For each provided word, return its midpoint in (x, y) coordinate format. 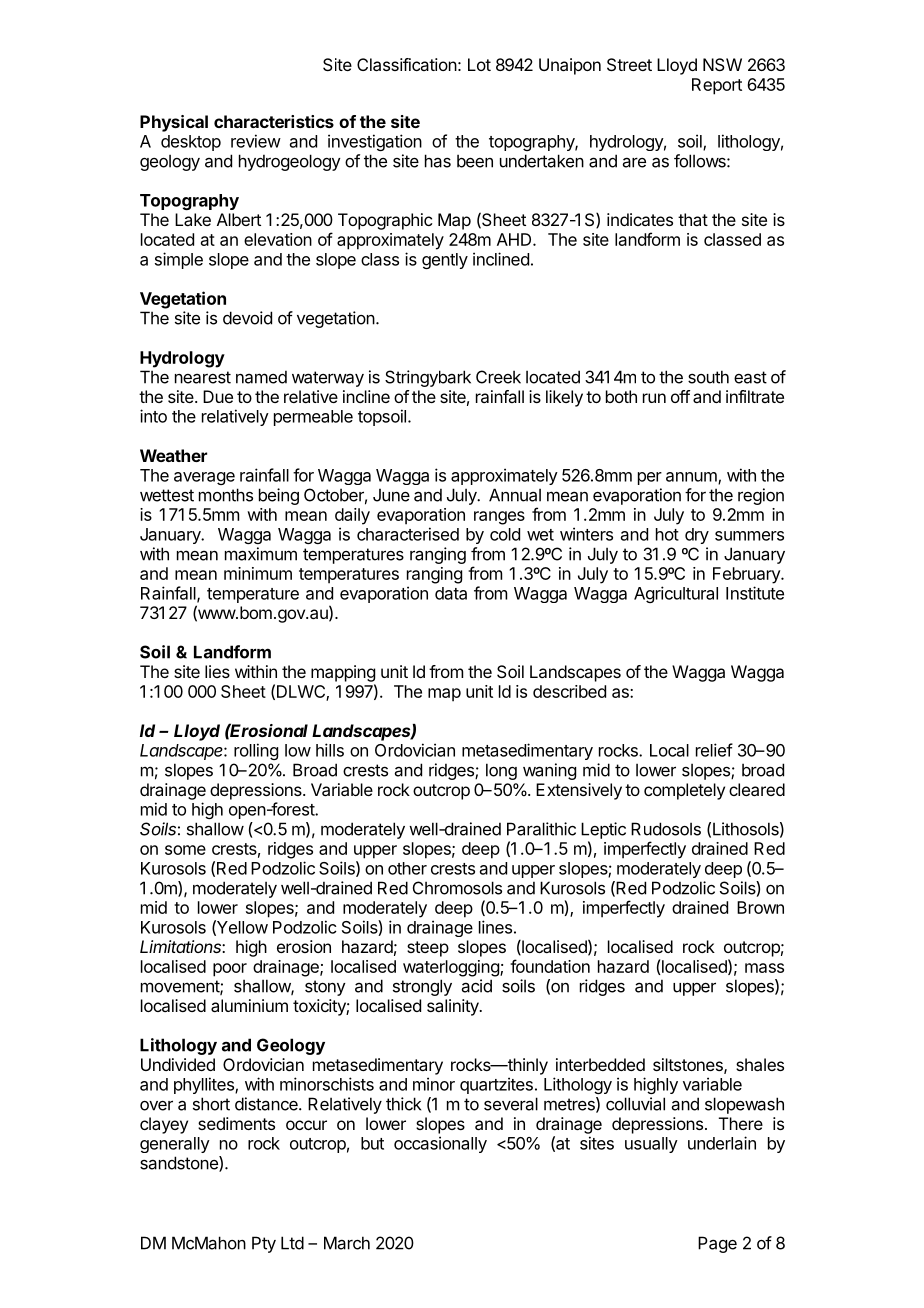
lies (217, 671)
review (256, 141)
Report (717, 86)
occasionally (440, 1144)
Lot (479, 64)
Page (717, 1244)
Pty (264, 1244)
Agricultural (676, 594)
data (451, 593)
